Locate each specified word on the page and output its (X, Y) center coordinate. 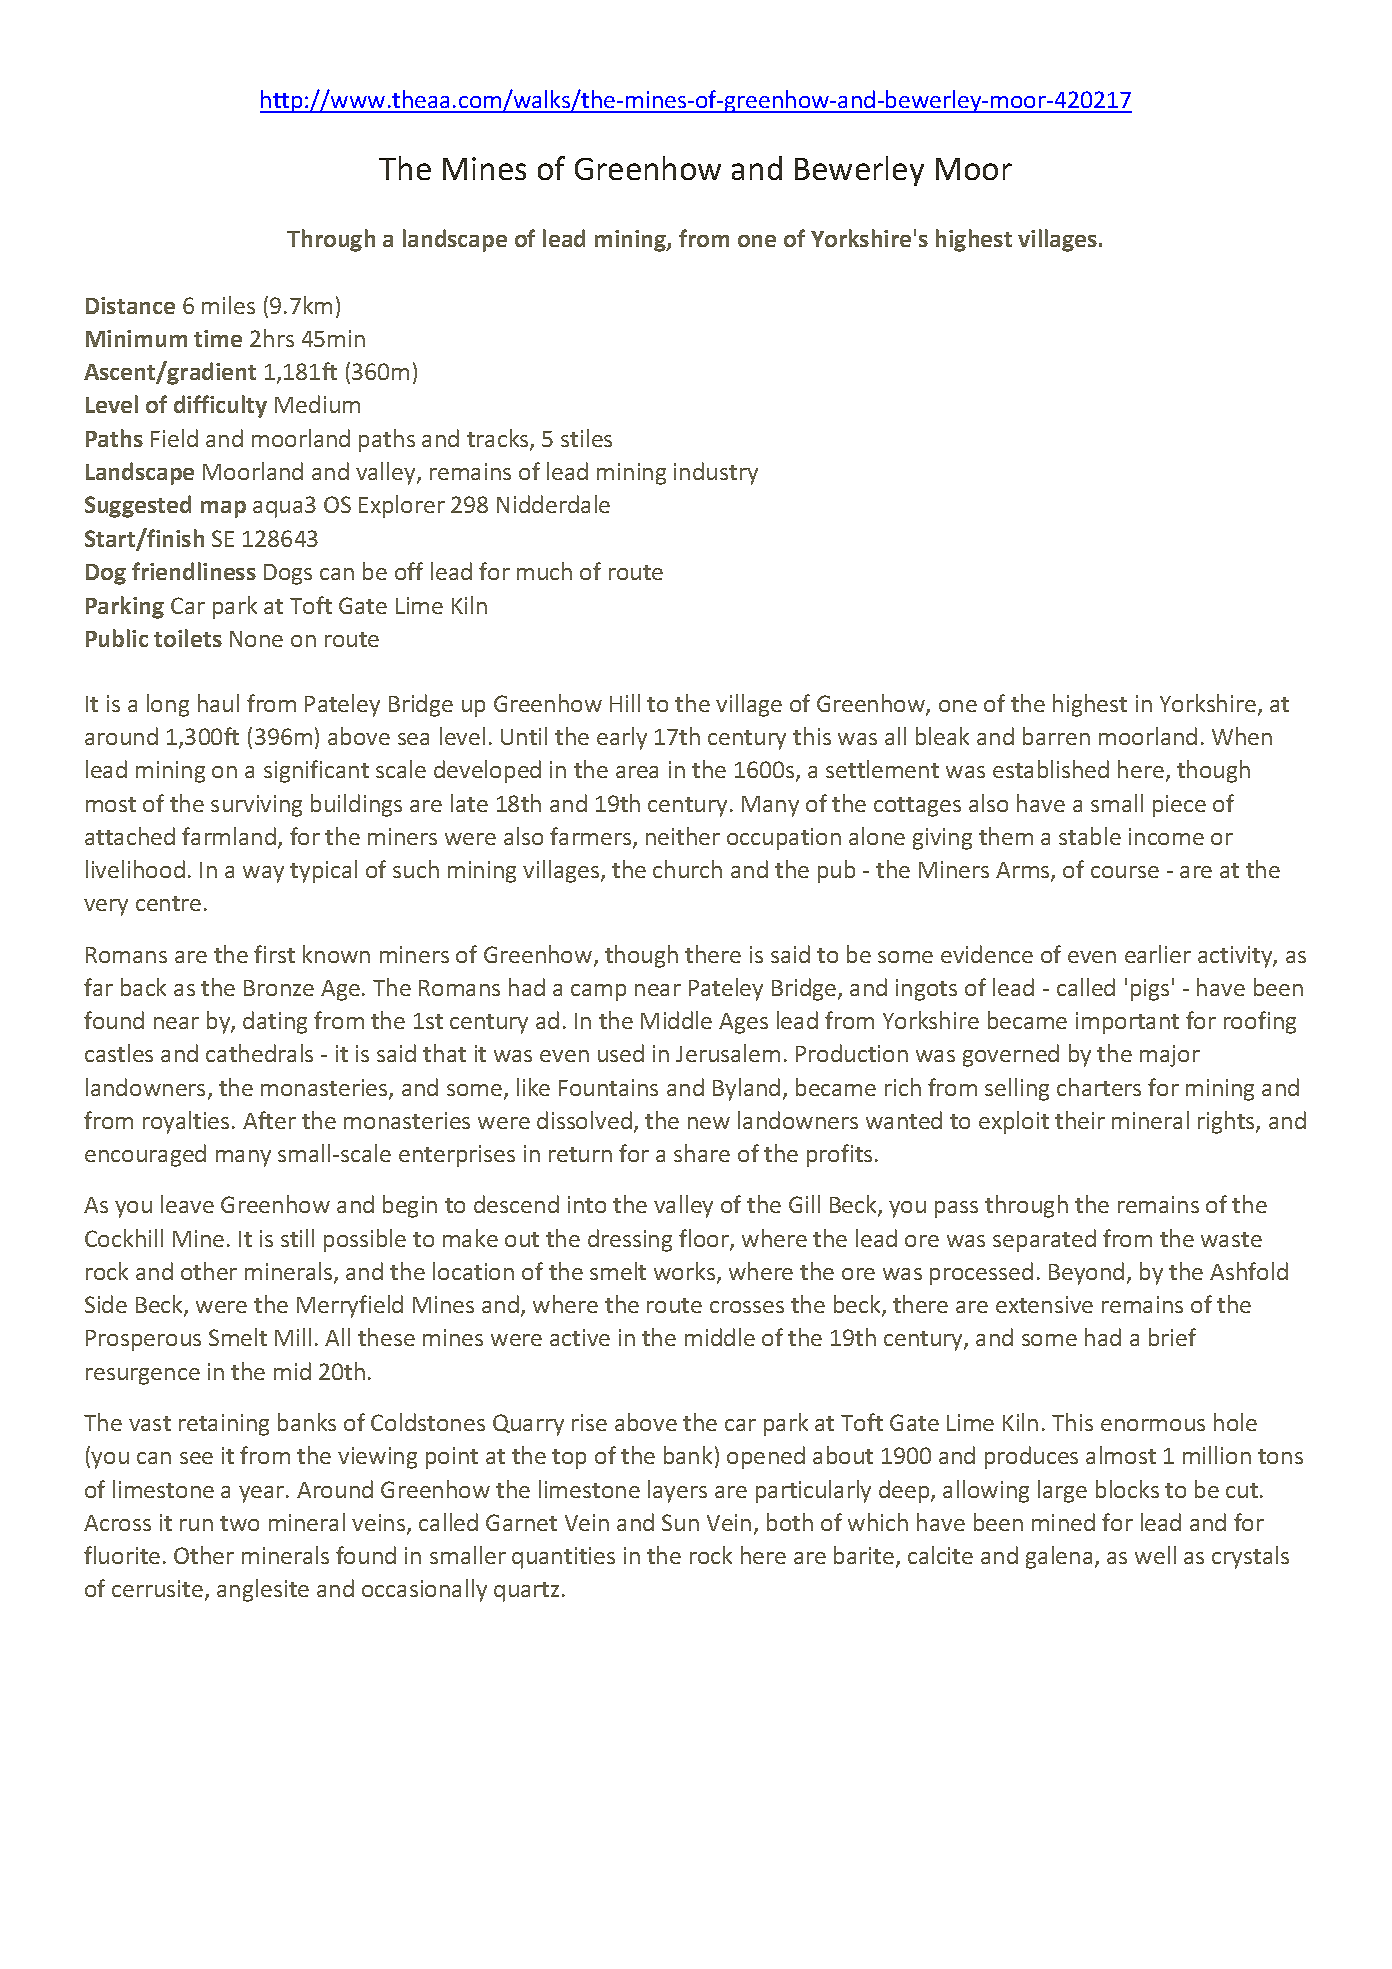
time (218, 338)
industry (716, 473)
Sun (680, 1522)
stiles (586, 438)
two (239, 1523)
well (1155, 1555)
